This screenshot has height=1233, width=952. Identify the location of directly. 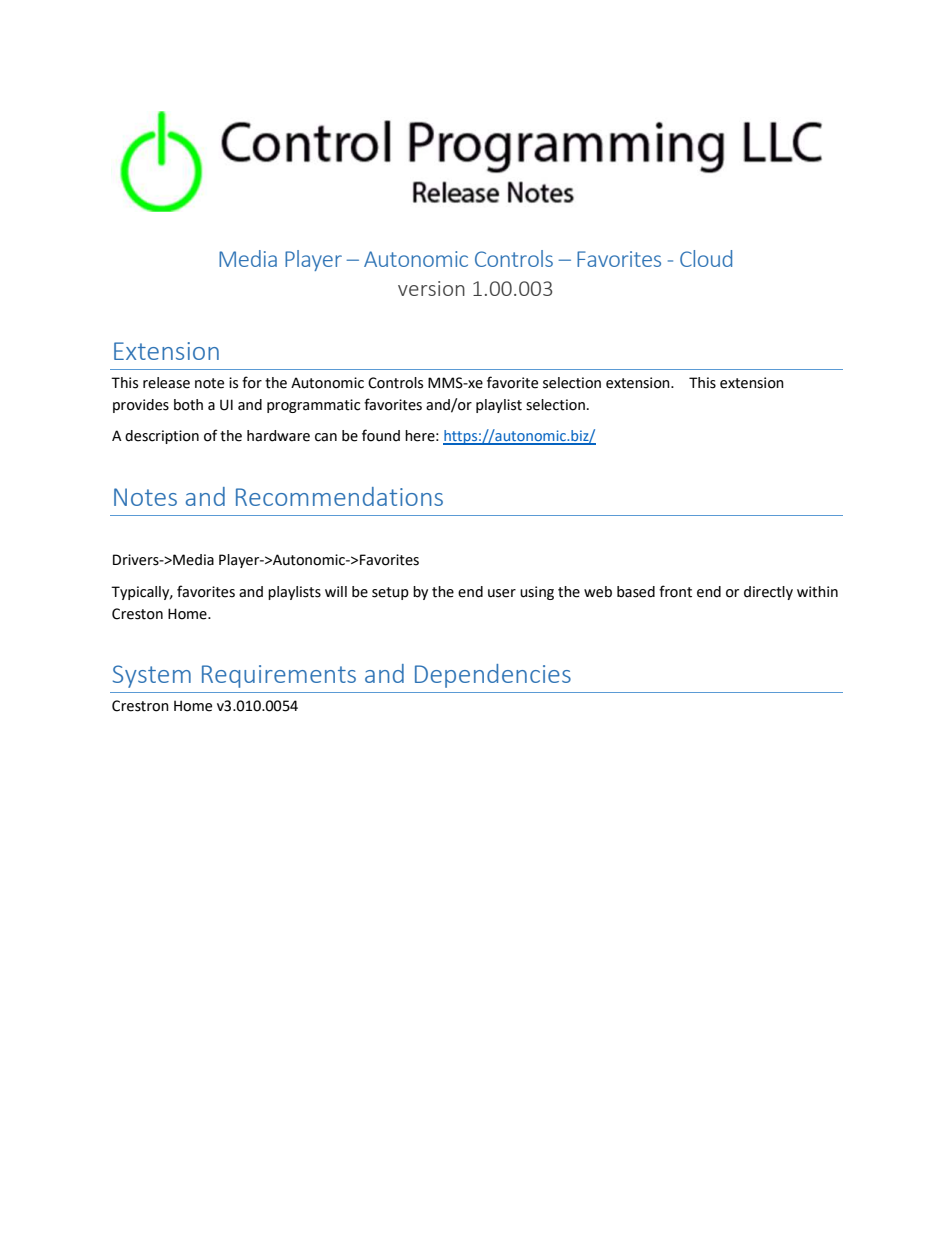
(768, 593).
